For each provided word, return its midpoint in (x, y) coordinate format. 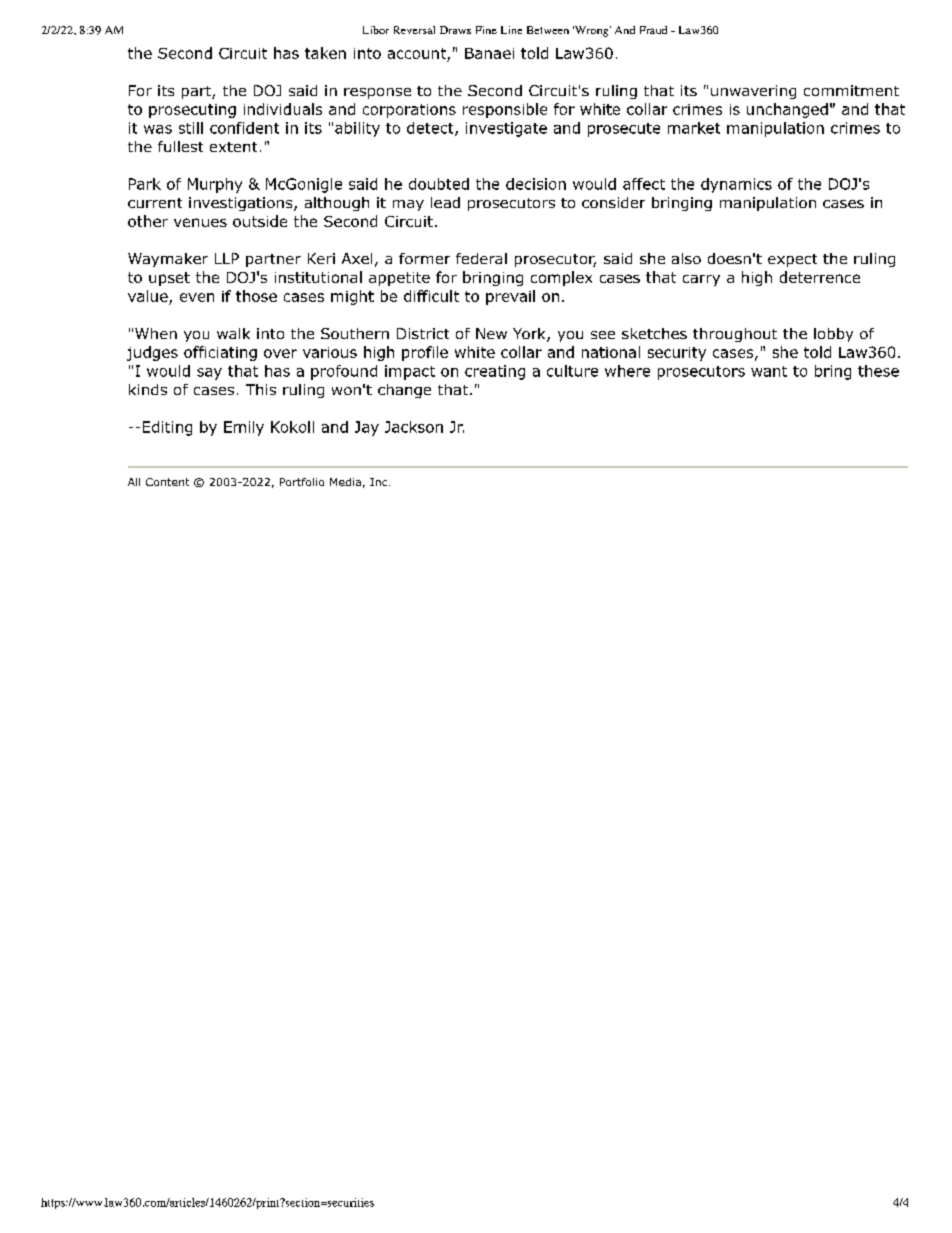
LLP (227, 258)
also (686, 258)
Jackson (414, 427)
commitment (851, 90)
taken (325, 53)
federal (481, 258)
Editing (167, 428)
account (417, 53)
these (878, 371)
